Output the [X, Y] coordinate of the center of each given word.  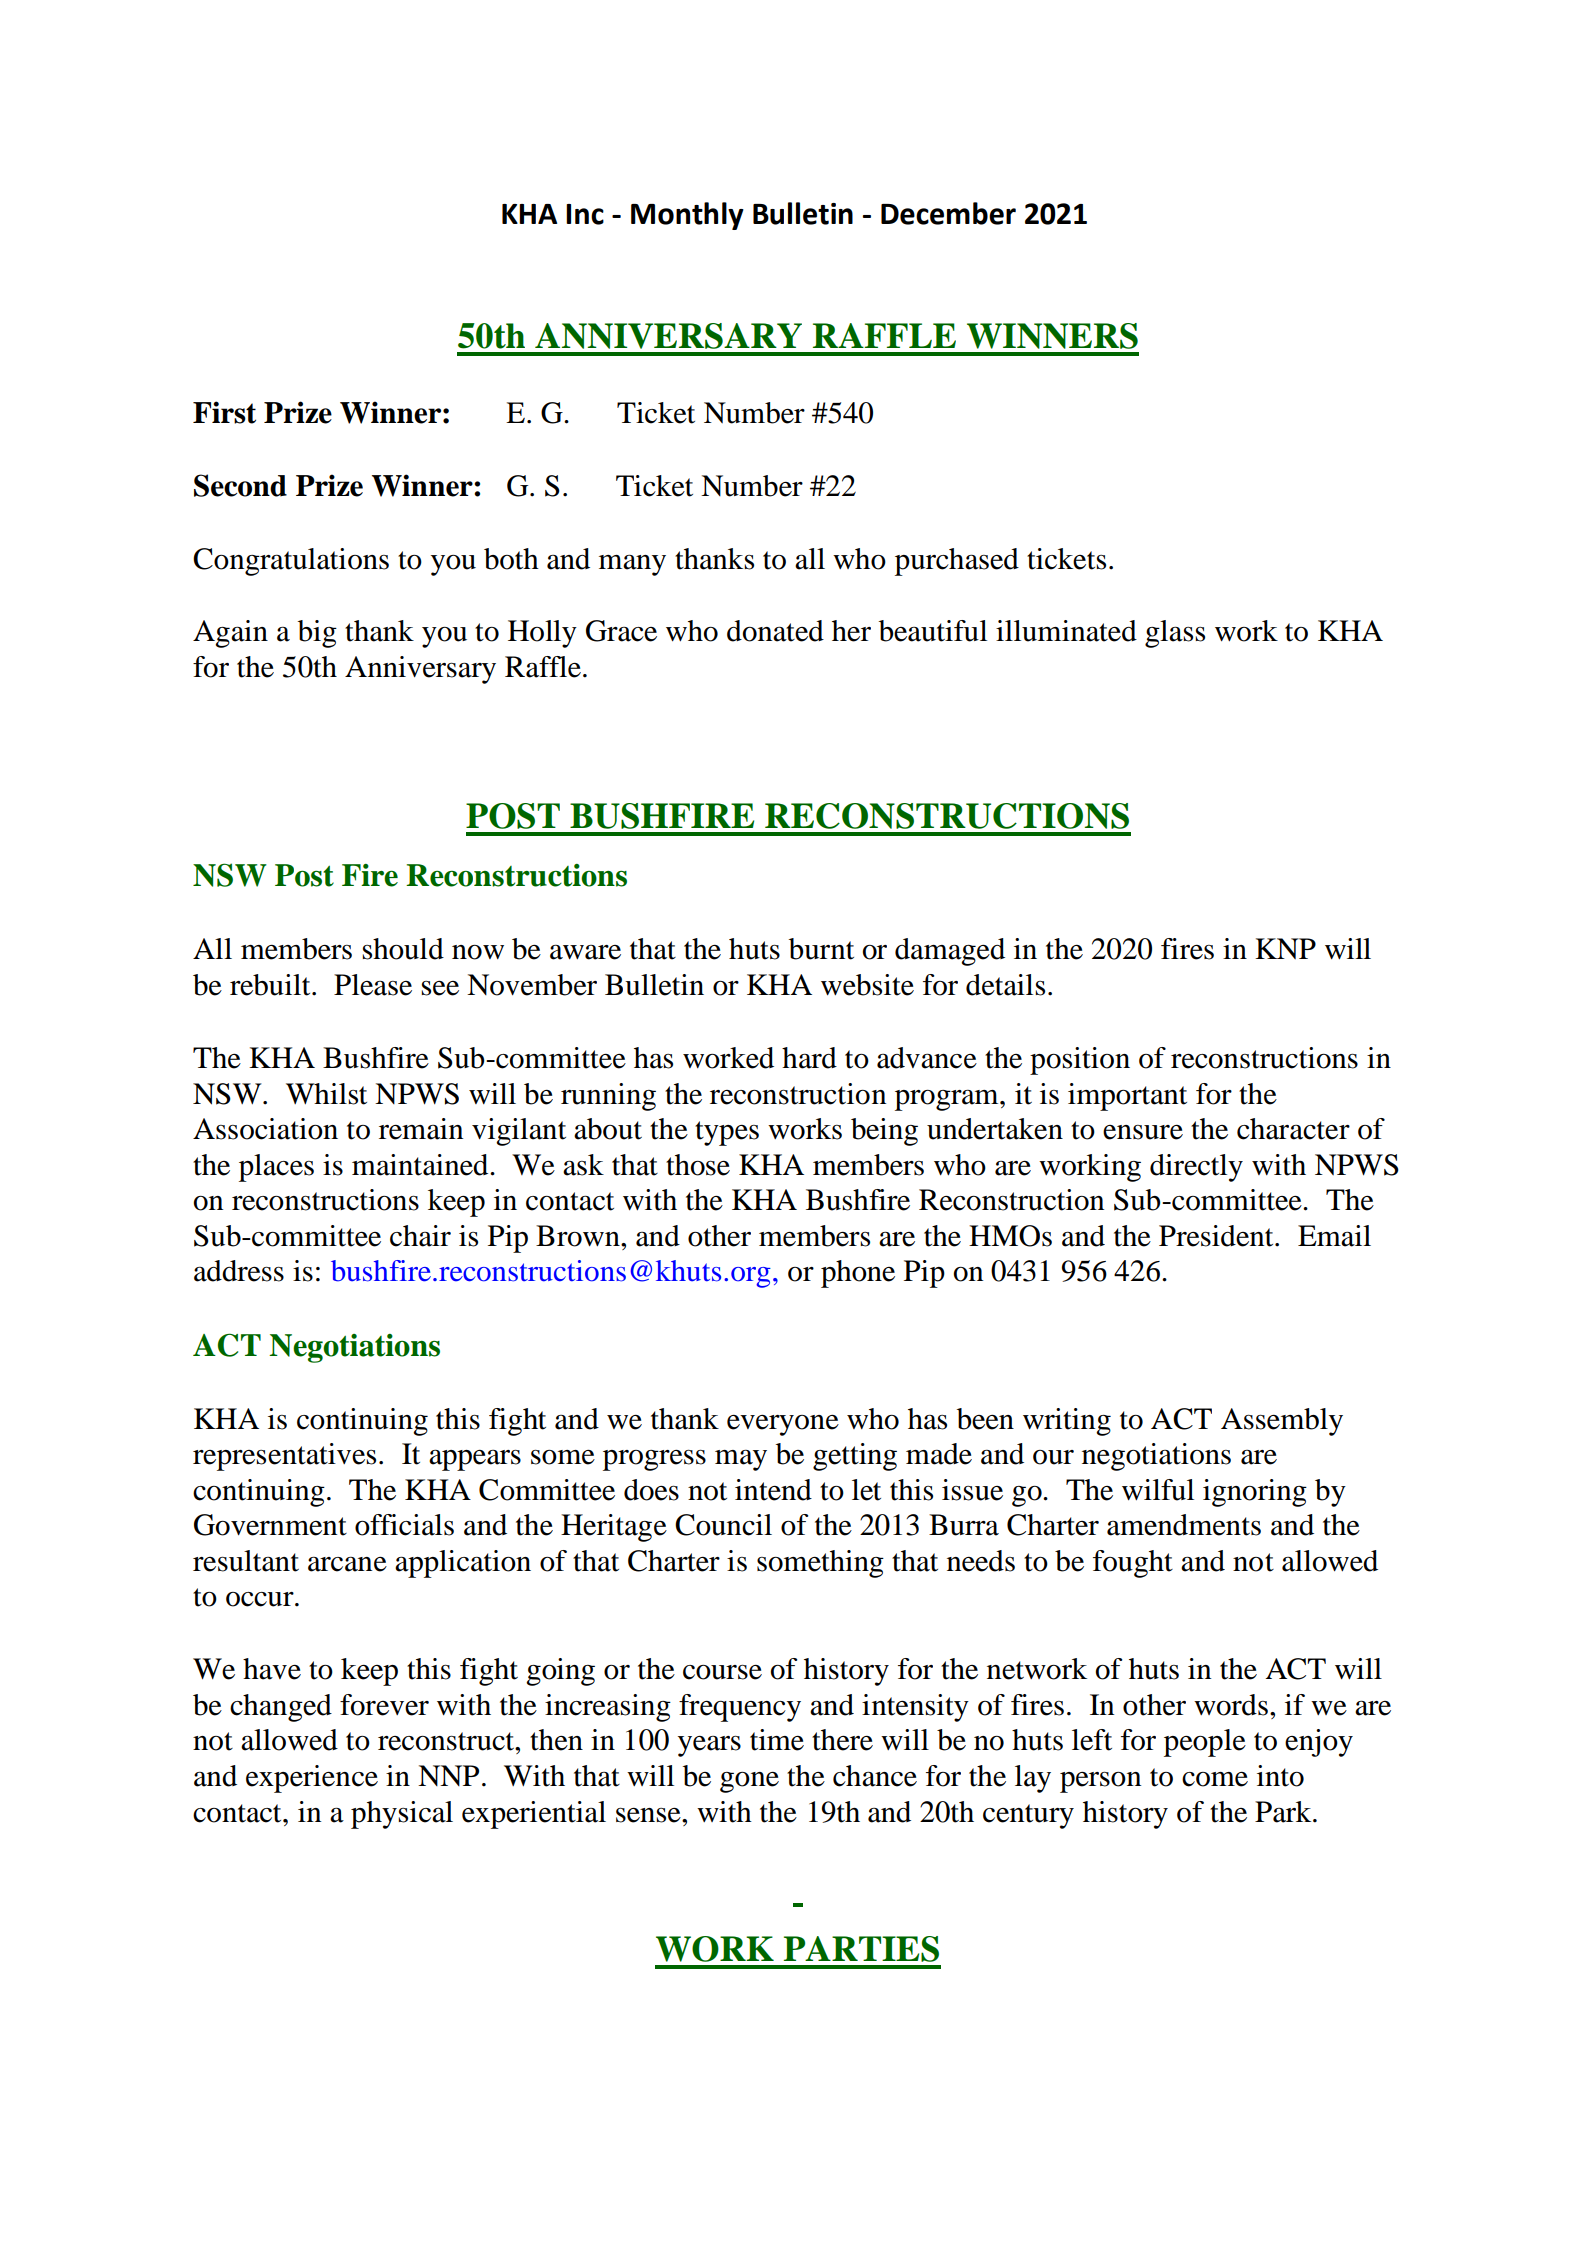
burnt [821, 949]
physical [402, 1815]
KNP [1285, 948]
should [403, 949]
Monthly [687, 216]
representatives [284, 1457]
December [948, 213]
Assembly [1282, 1422]
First [224, 412]
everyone [783, 1425]
